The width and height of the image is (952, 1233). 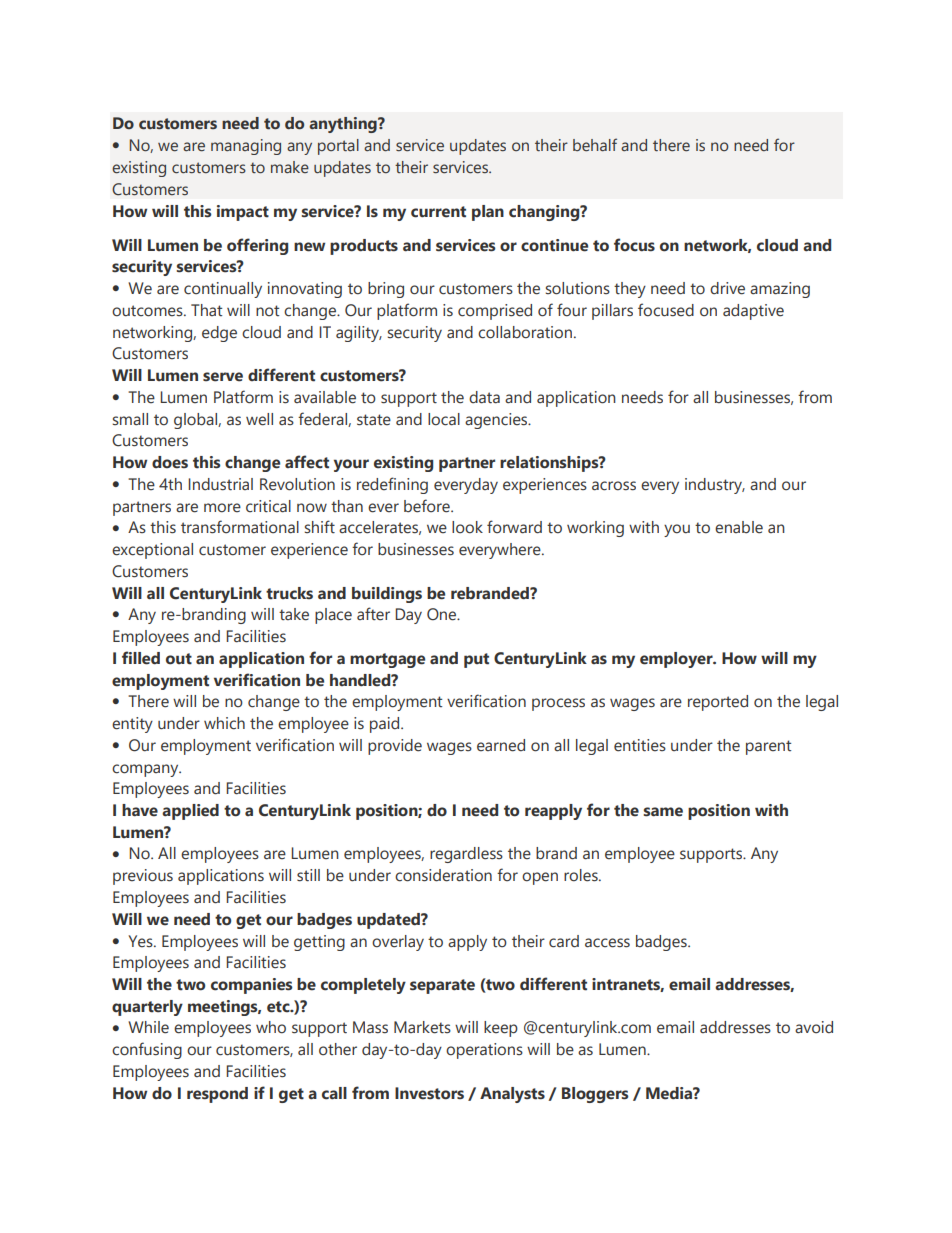 I want to click on respond, so click(x=217, y=1095).
